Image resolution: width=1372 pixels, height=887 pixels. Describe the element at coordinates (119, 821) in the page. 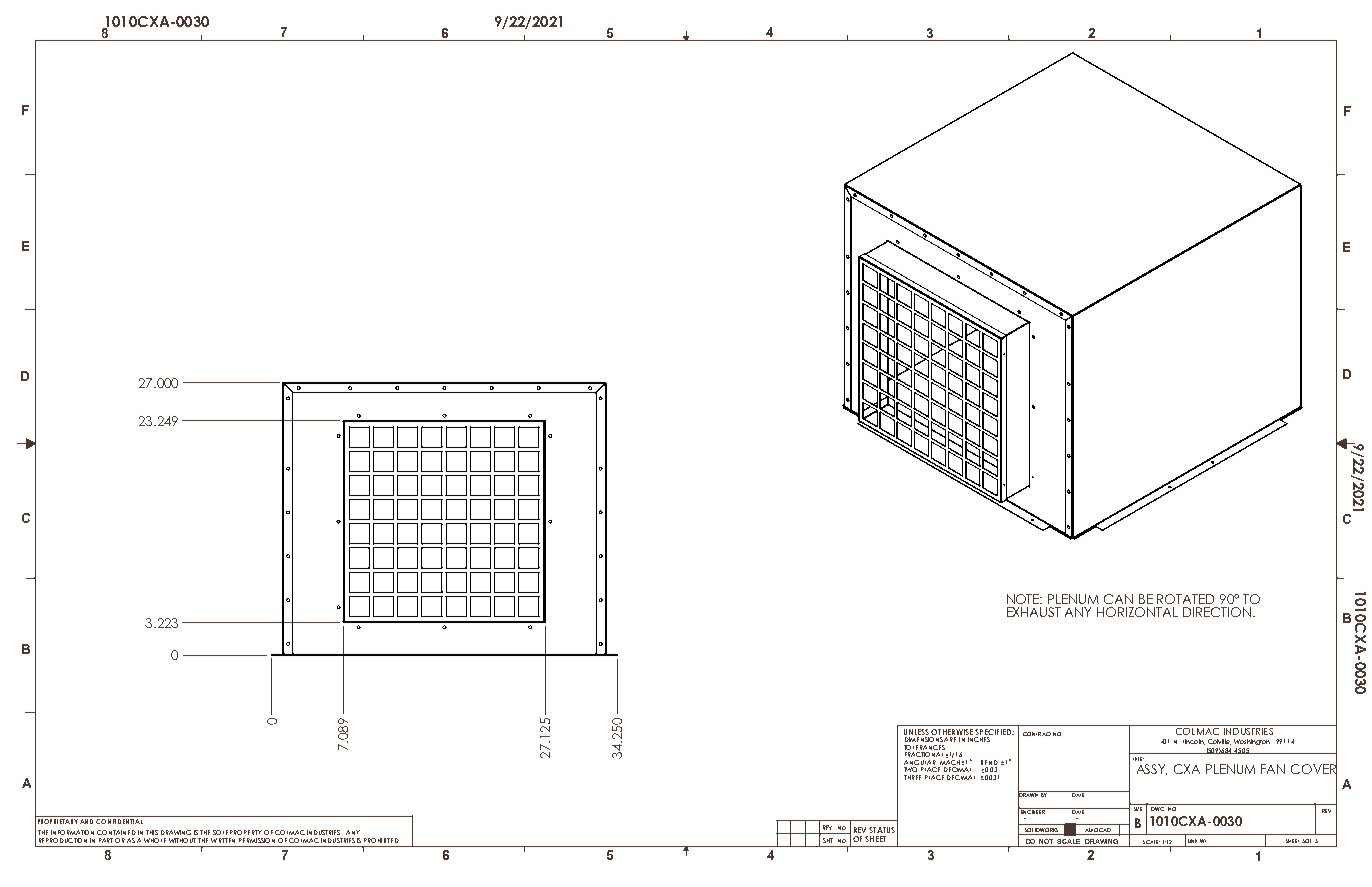

I see `CONFIDENTIAL` at that location.
